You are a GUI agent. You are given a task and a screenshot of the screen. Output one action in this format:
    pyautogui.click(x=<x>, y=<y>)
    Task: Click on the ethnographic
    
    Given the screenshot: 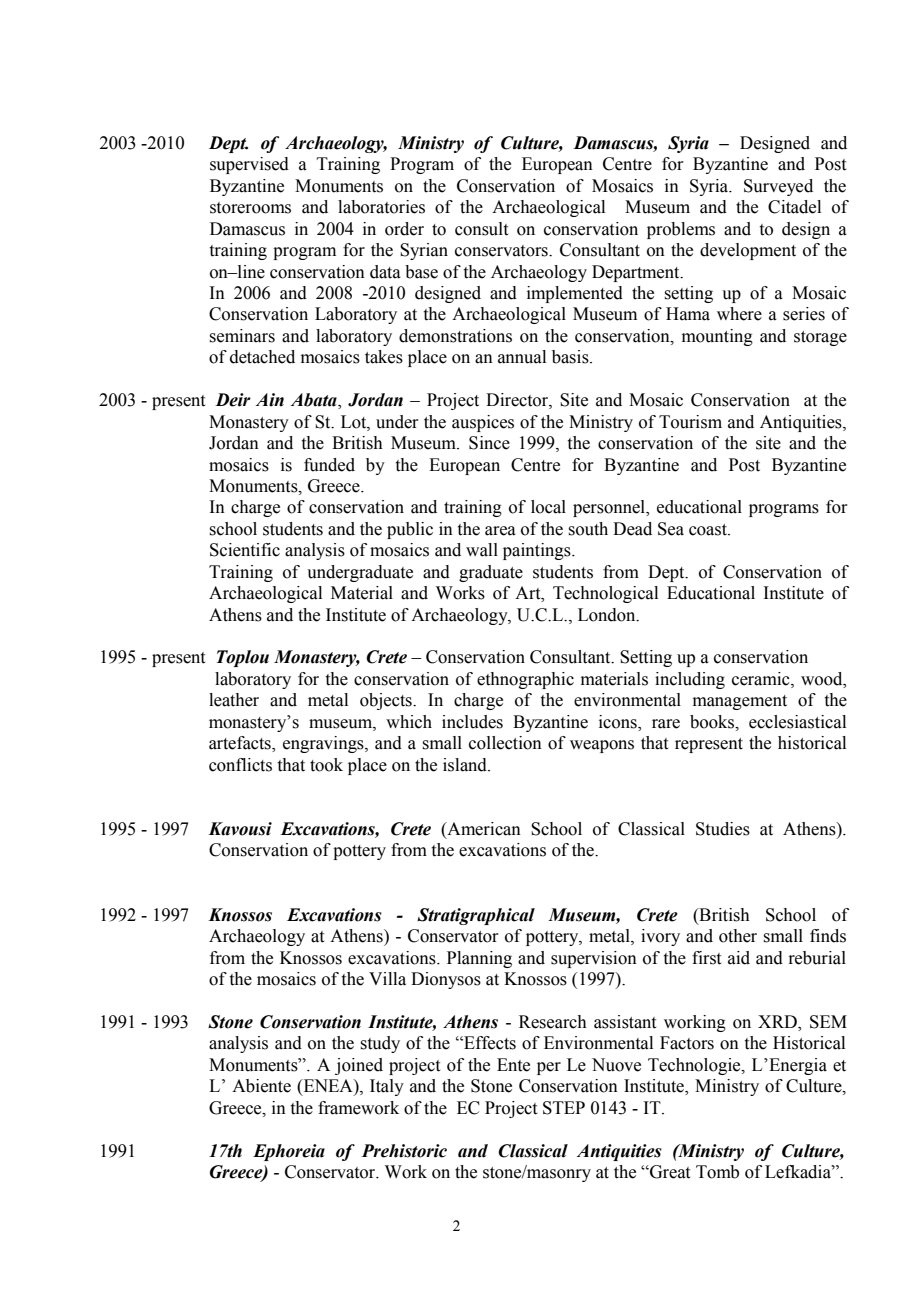 What is the action you would take?
    pyautogui.click(x=525, y=680)
